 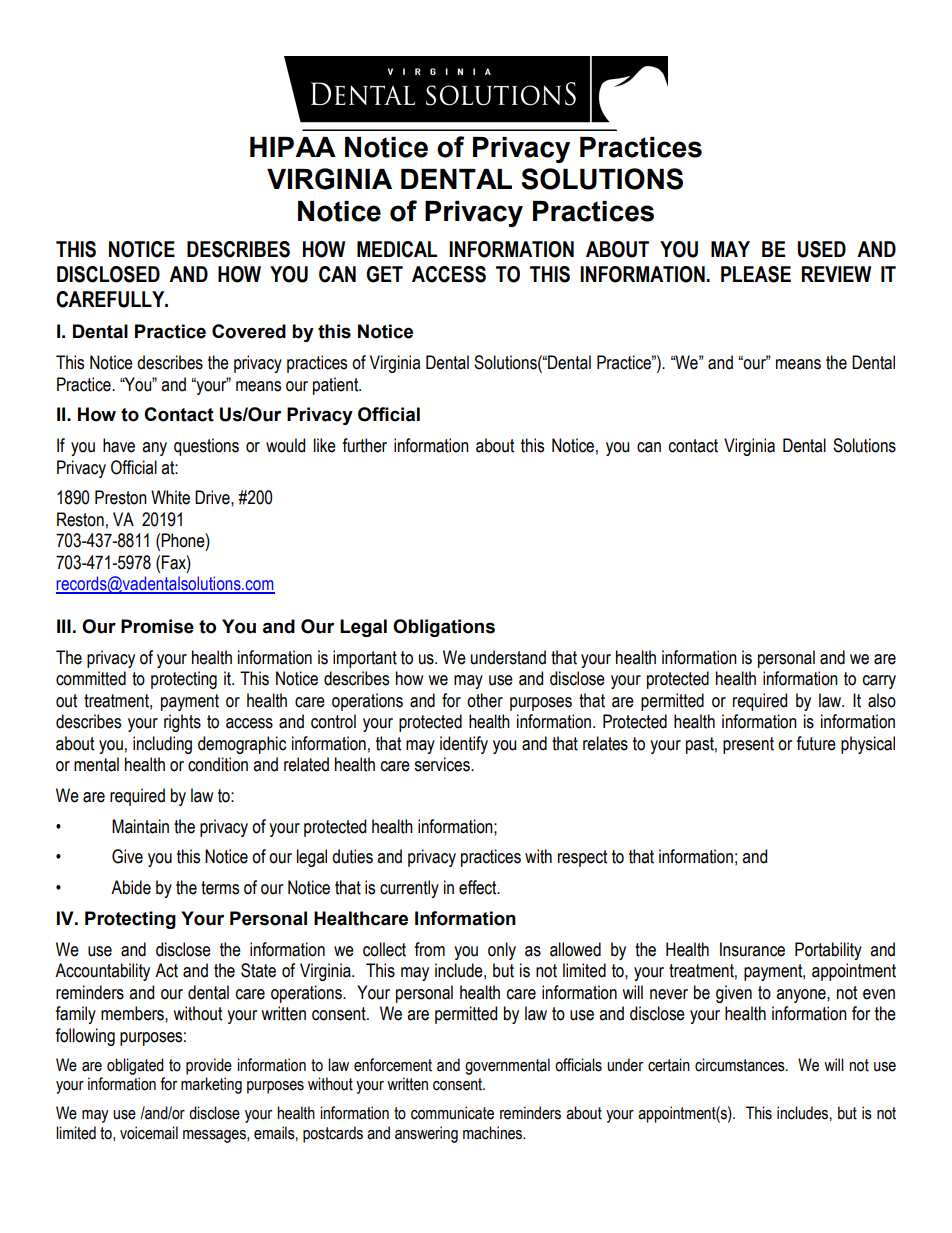 What do you see at coordinates (293, 147) in the screenshot?
I see `HIPAA` at bounding box center [293, 147].
